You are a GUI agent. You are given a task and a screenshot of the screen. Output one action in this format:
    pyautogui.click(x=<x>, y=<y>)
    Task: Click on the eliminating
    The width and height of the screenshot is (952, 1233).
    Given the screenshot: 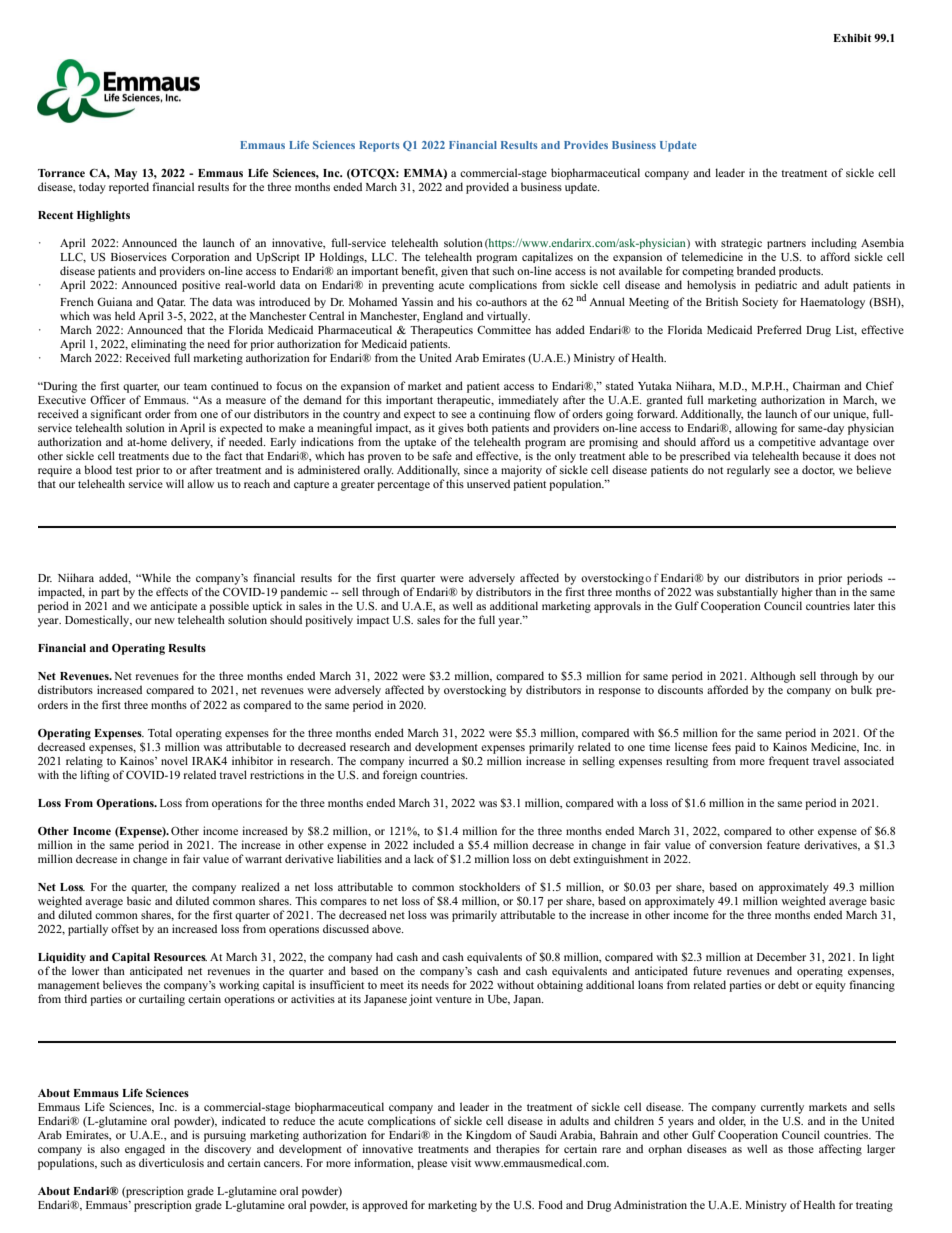 What is the action you would take?
    pyautogui.click(x=158, y=345)
